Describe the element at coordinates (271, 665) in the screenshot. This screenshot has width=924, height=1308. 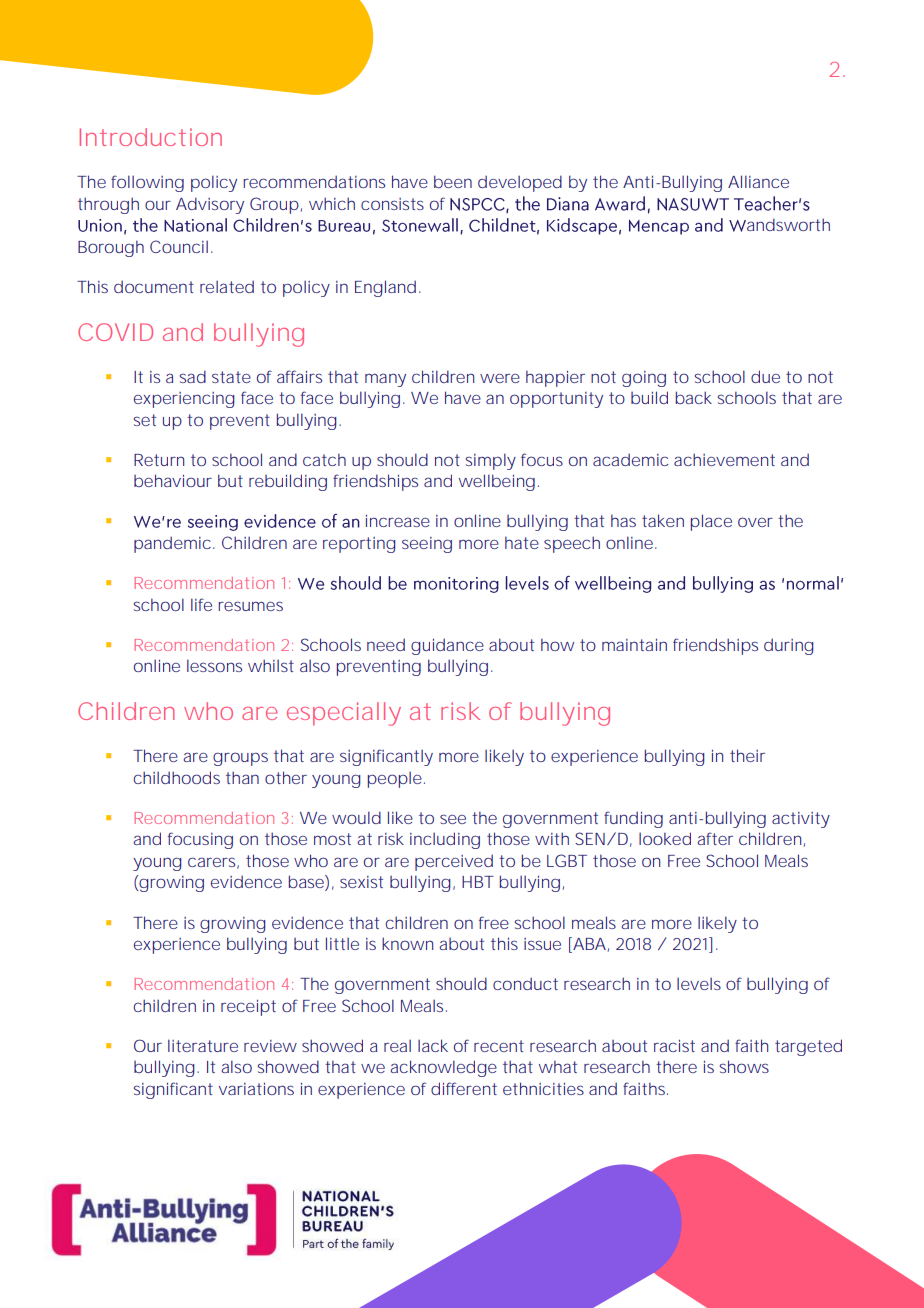
I see `whilst` at that location.
